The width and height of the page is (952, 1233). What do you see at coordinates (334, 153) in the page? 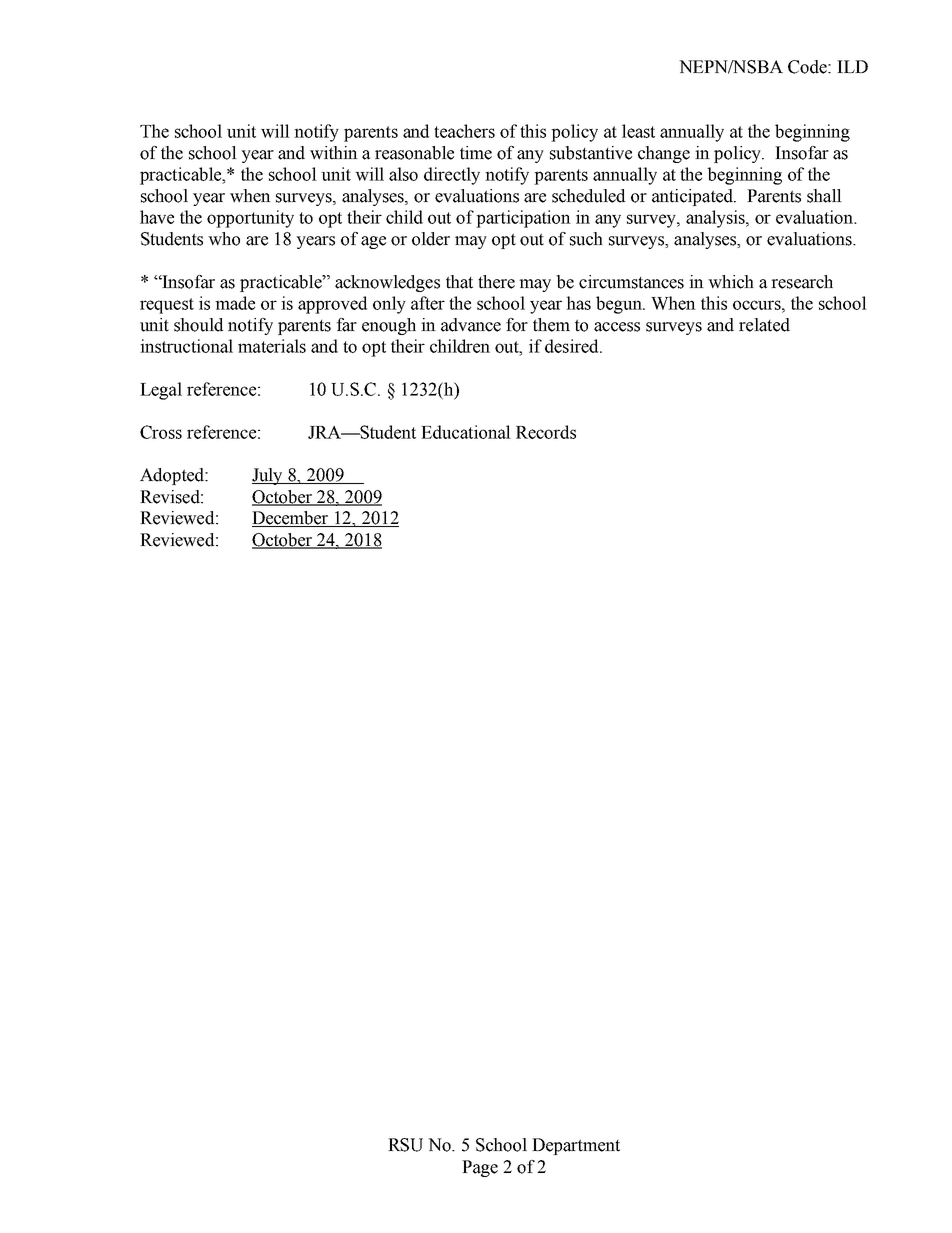
I see `within` at bounding box center [334, 153].
